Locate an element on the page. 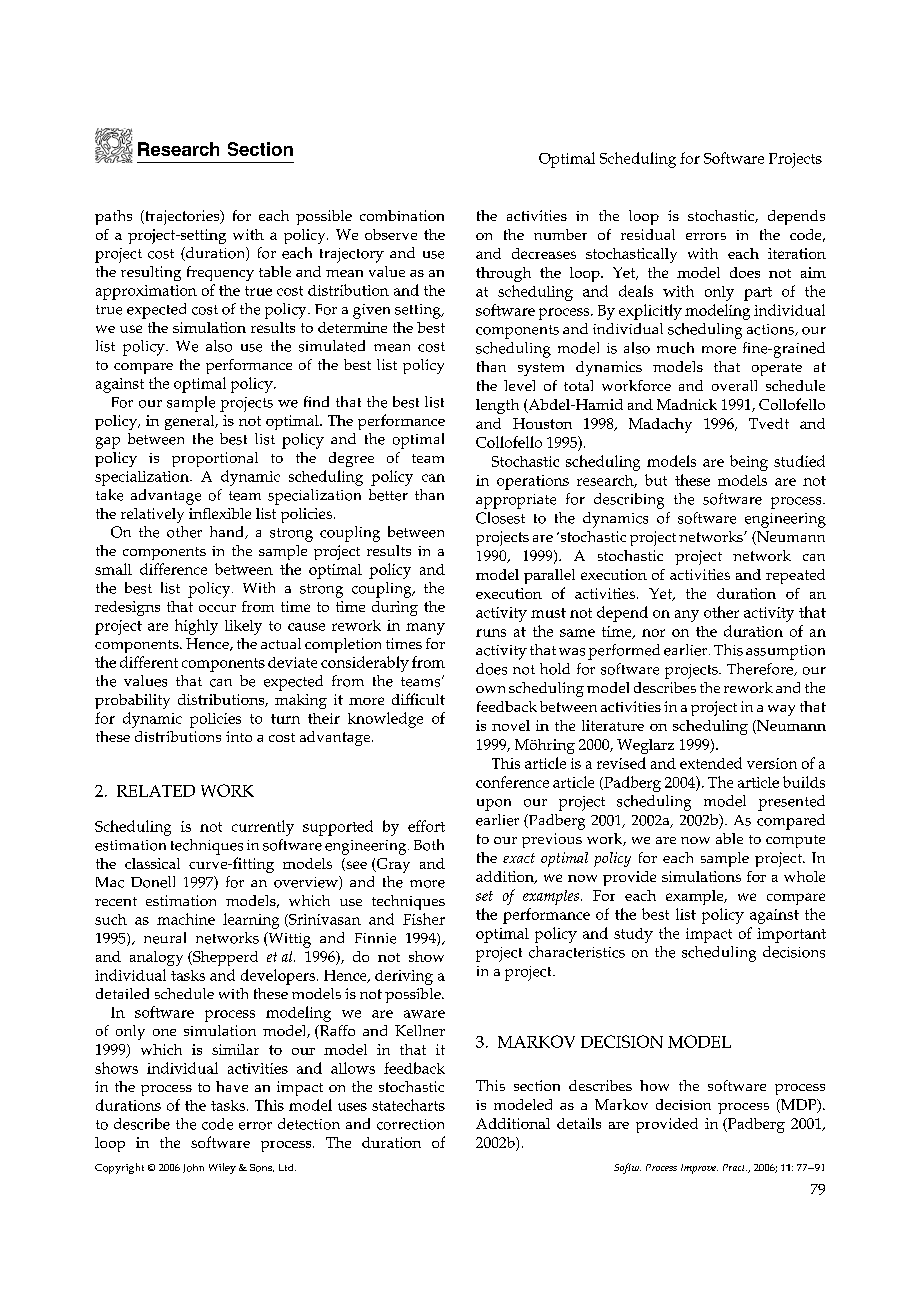 This document has height=1308, width=924. through is located at coordinates (503, 274).
